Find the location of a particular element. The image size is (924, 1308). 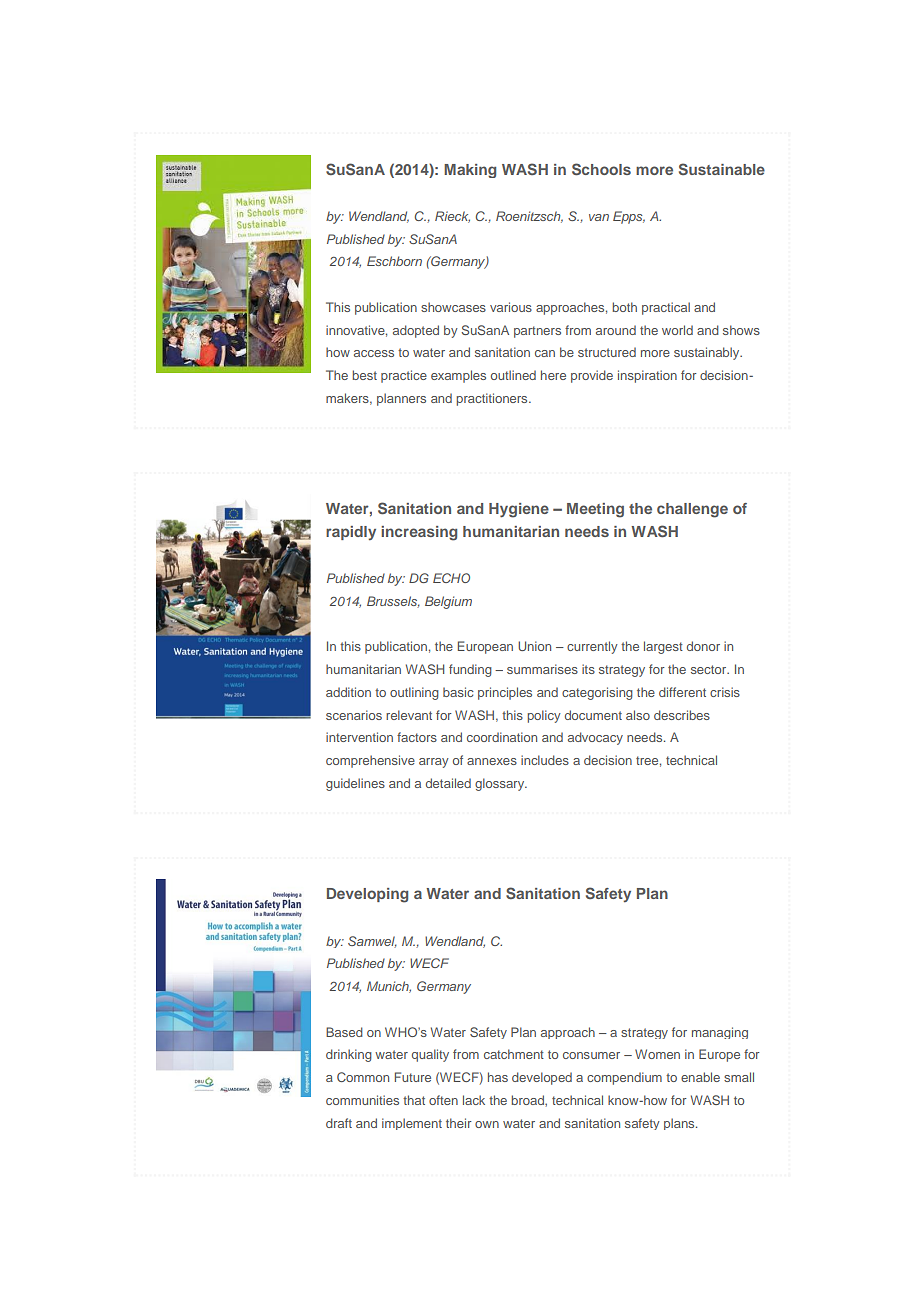

donor is located at coordinates (703, 646).
